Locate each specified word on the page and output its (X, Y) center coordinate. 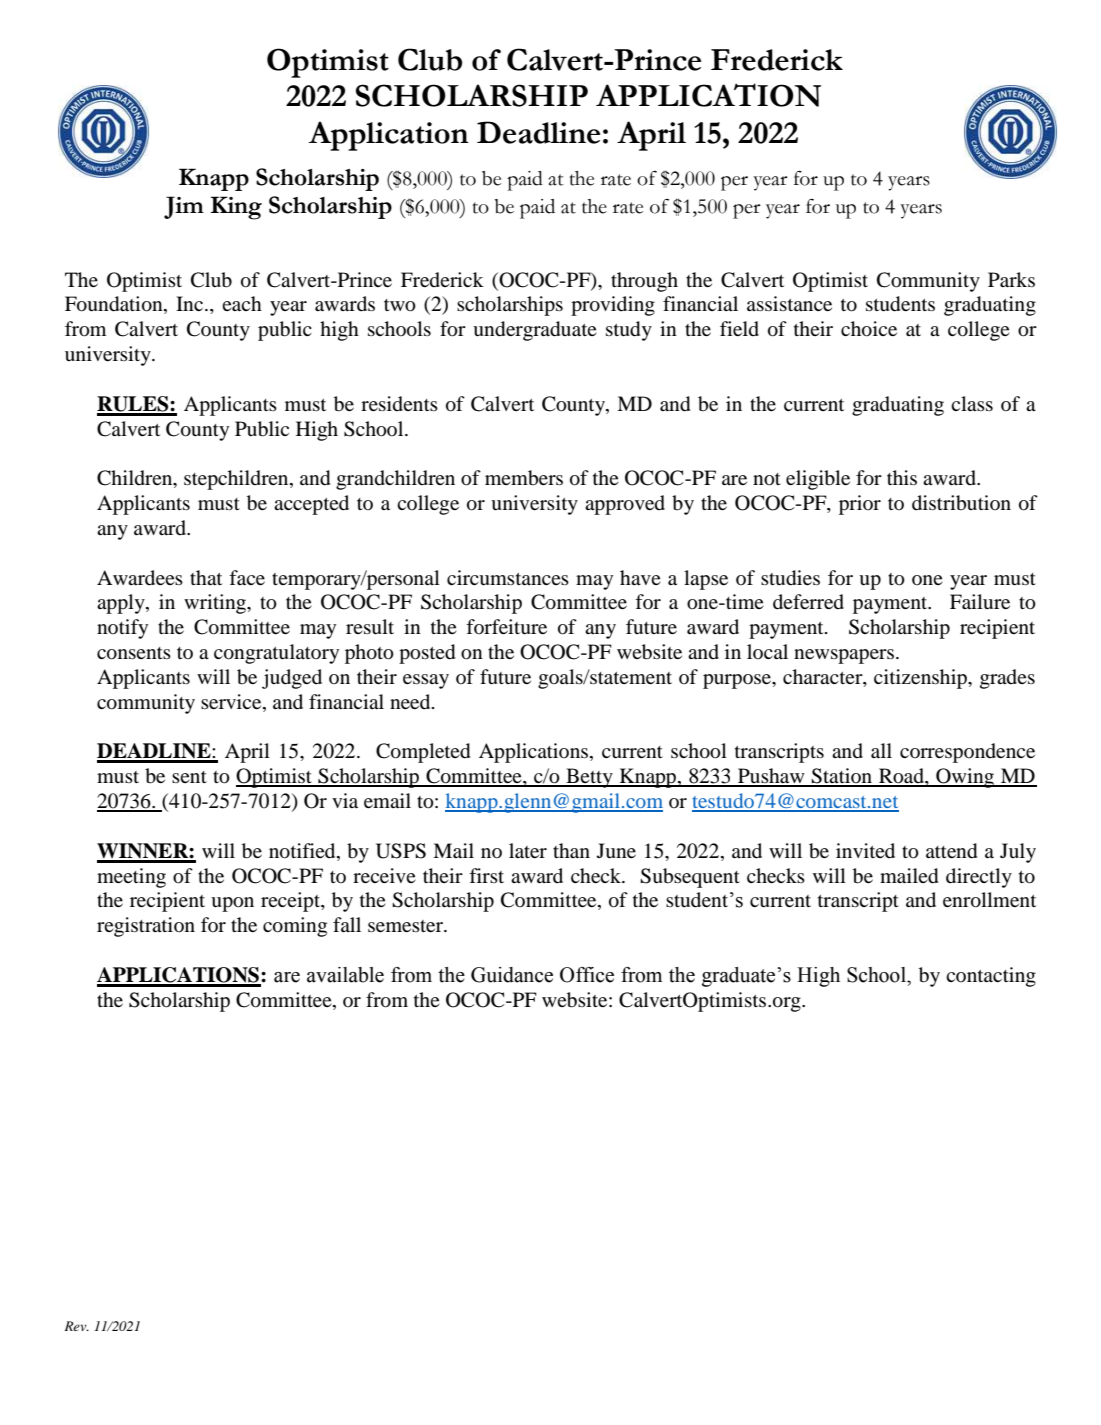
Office (587, 975)
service (232, 701)
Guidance (512, 975)
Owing (965, 778)
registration (146, 927)
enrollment (989, 900)
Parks (1011, 279)
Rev (76, 1326)
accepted (311, 505)
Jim (184, 207)
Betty (589, 778)
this (902, 477)
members (524, 478)
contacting (991, 977)
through (644, 282)
